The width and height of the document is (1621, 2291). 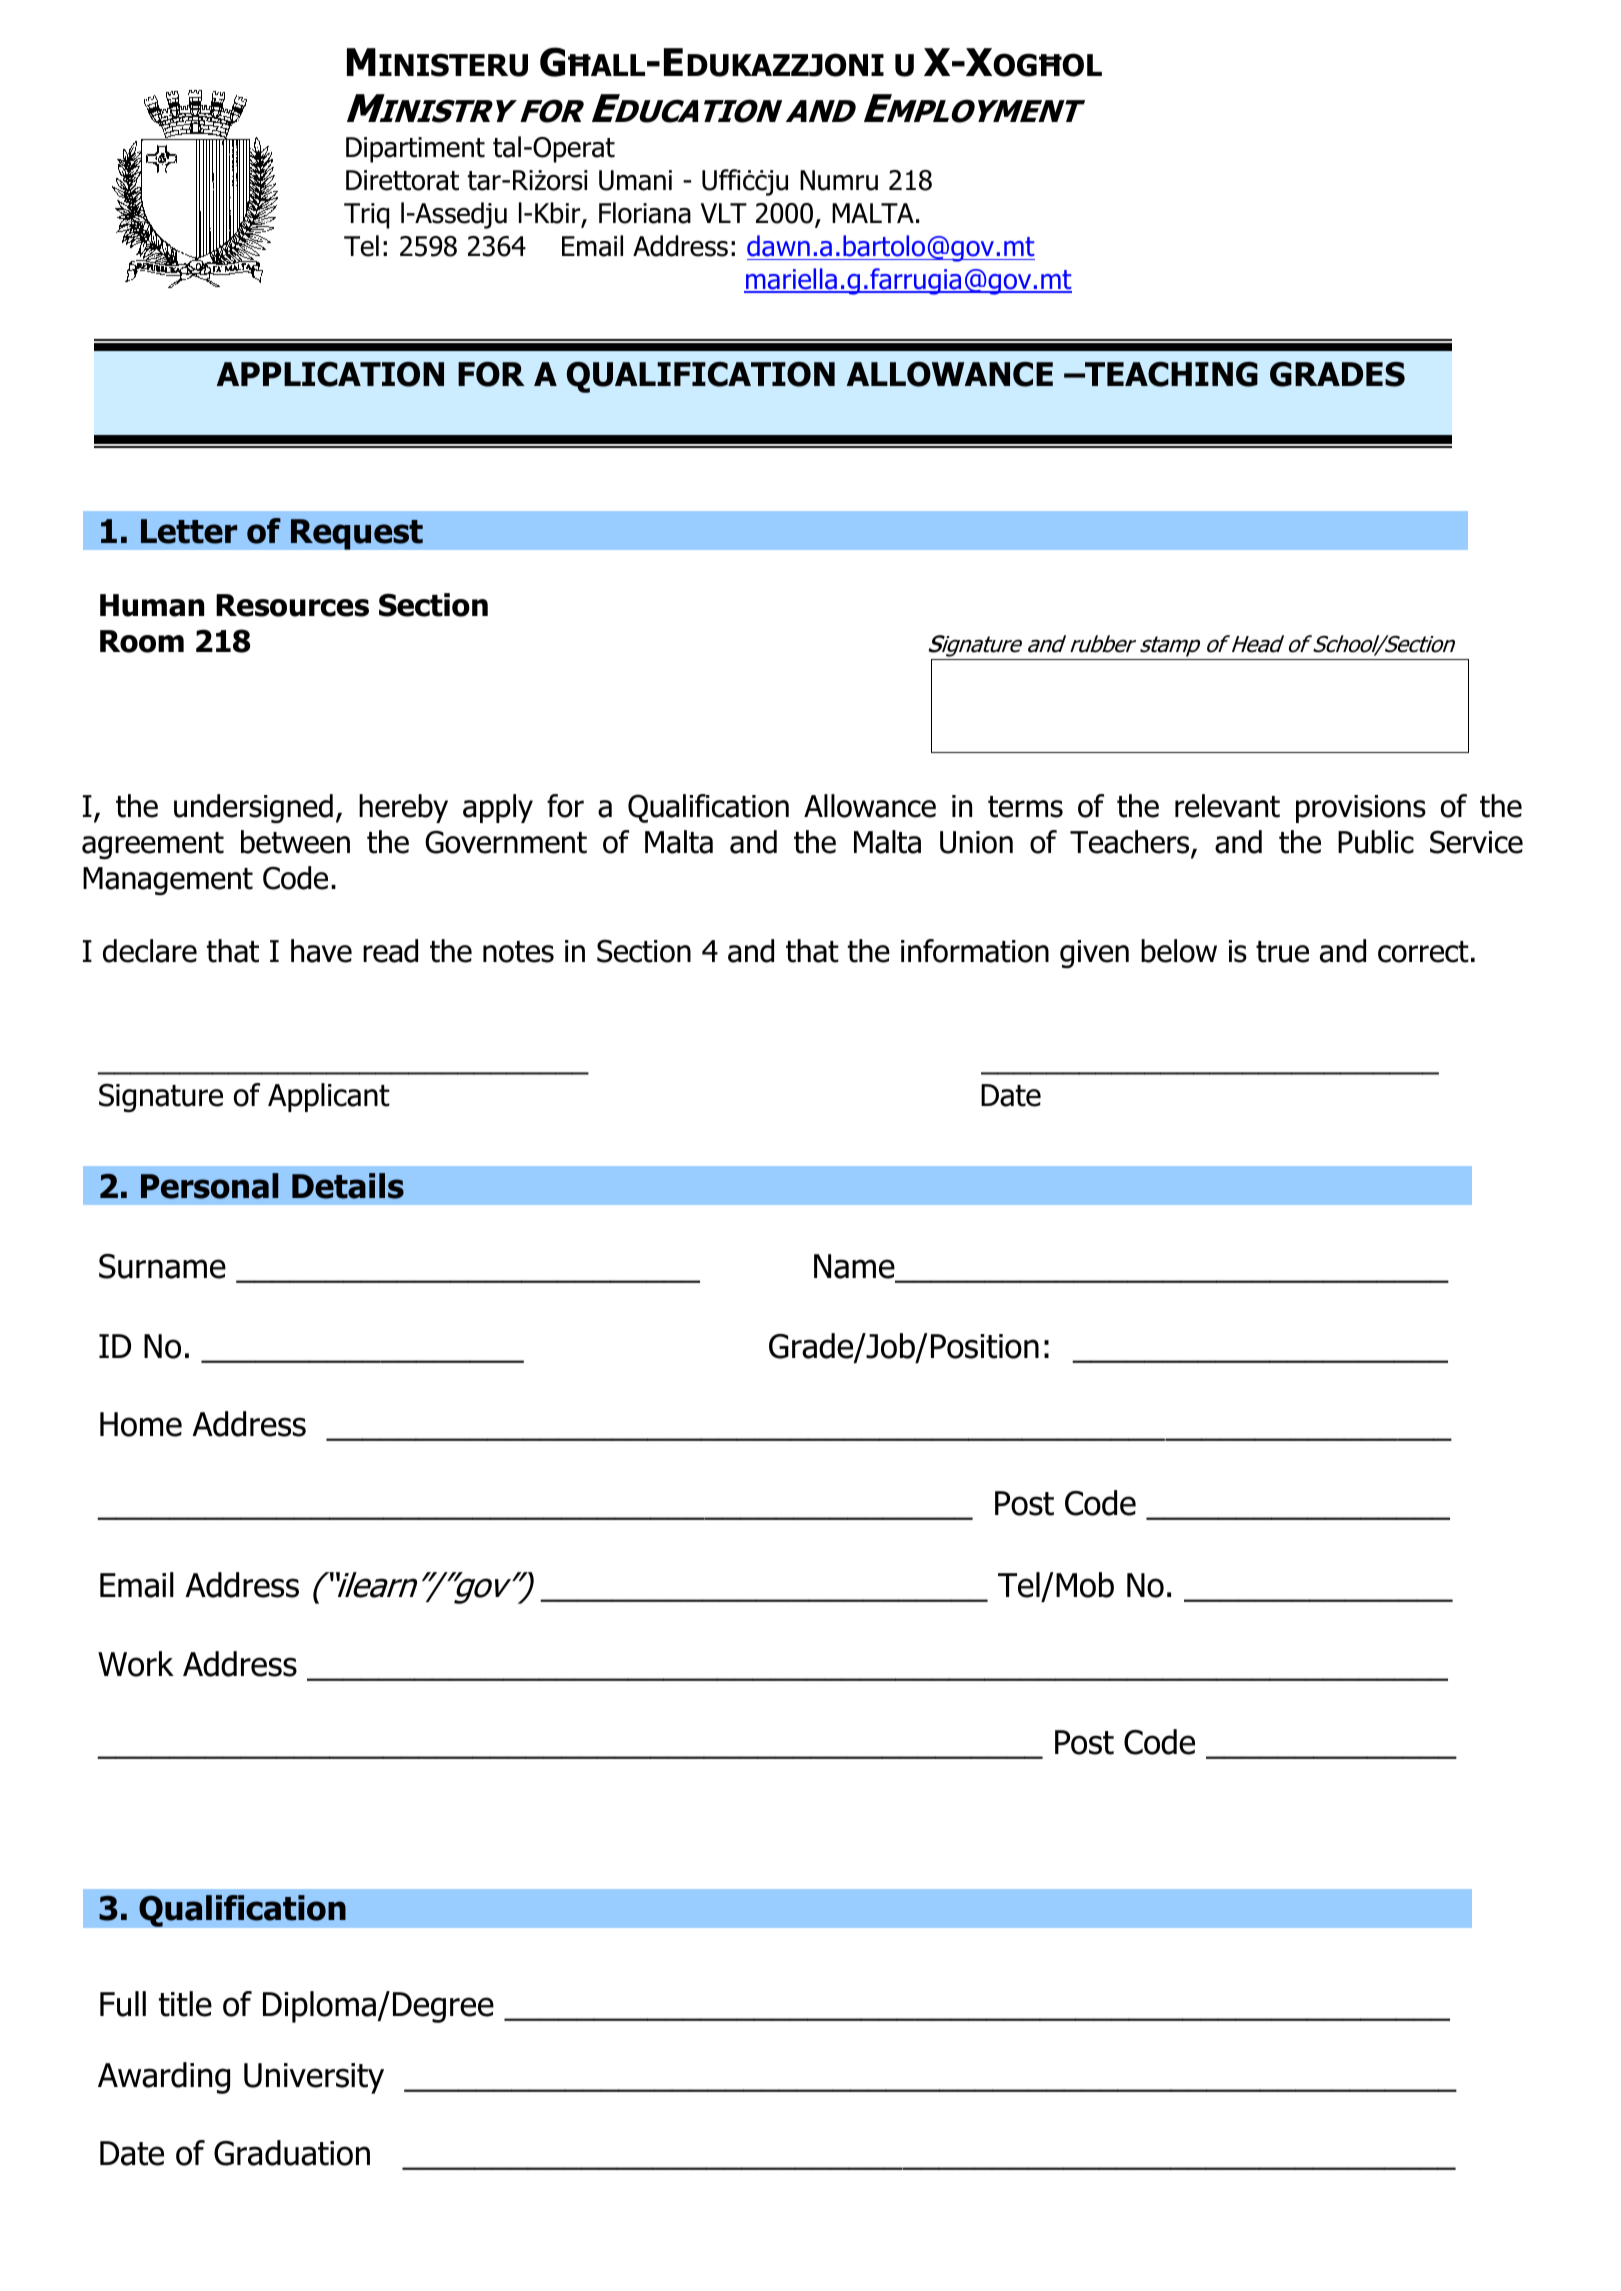 What do you see at coordinates (314, 2078) in the document?
I see `University` at bounding box center [314, 2078].
